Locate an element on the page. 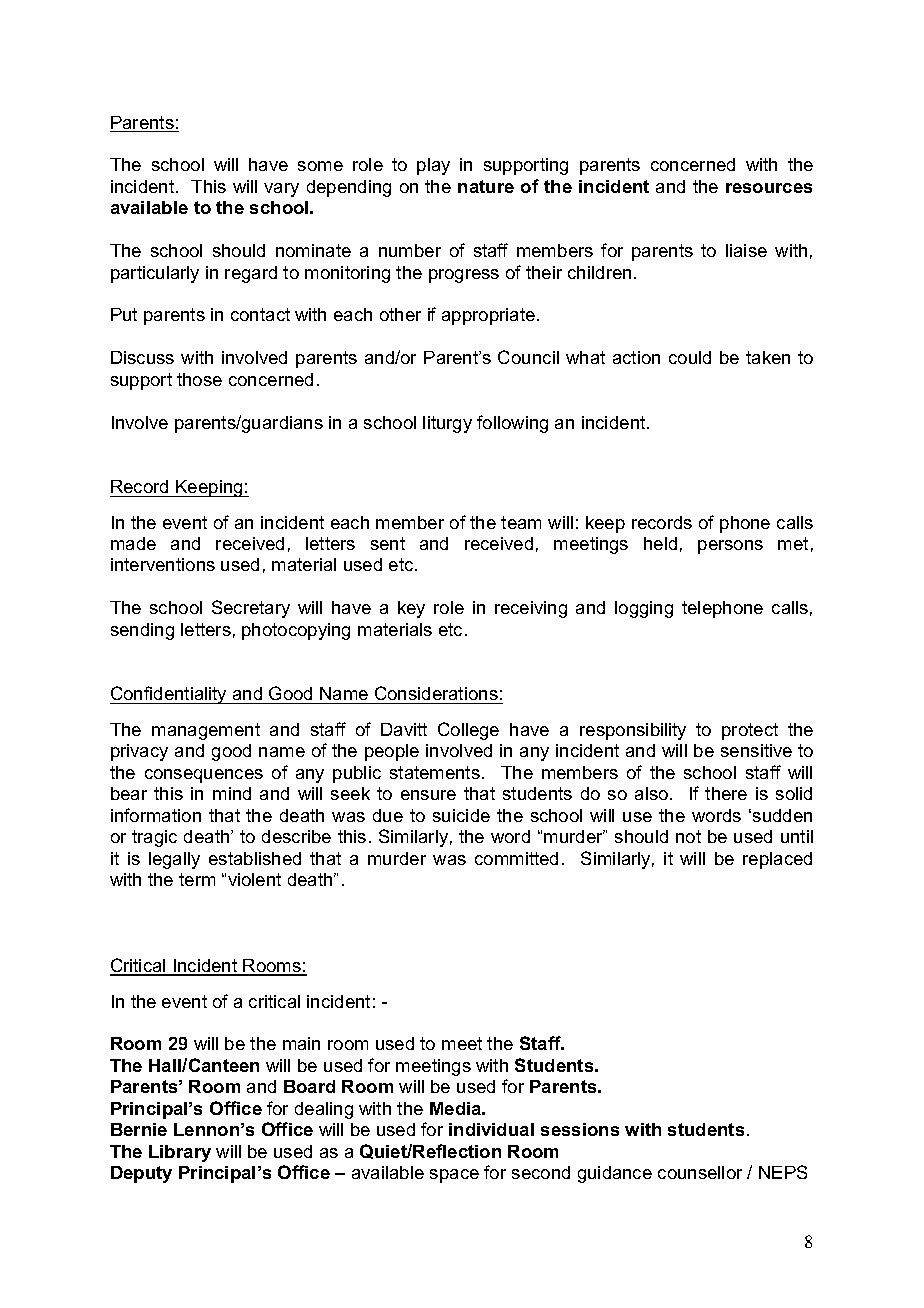 The height and width of the image is (1308, 924). Considerations is located at coordinates (436, 693).
